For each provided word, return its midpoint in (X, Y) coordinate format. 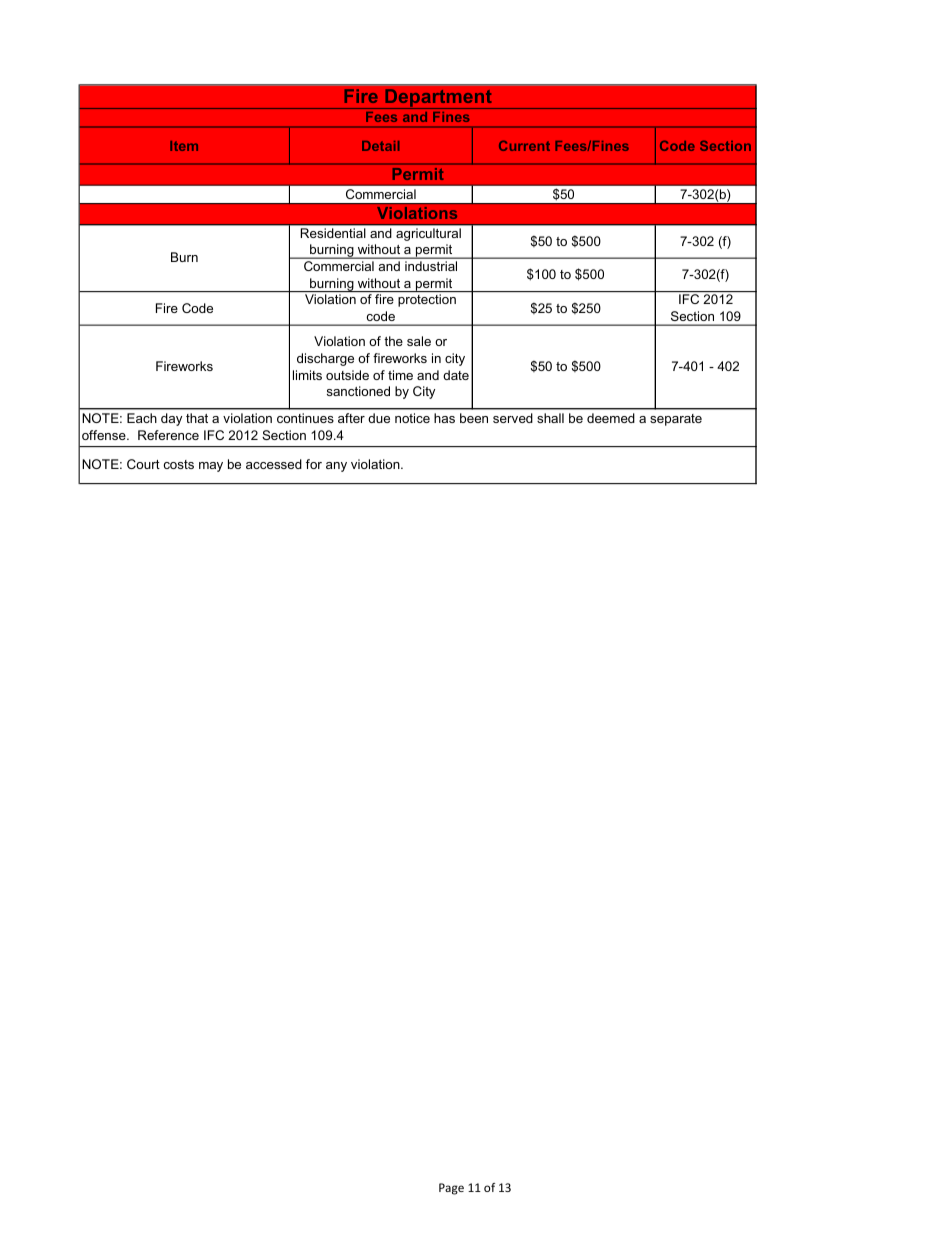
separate (676, 420)
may (211, 467)
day (171, 419)
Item (184, 146)
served (513, 418)
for (314, 464)
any (336, 467)
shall (550, 418)
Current (524, 145)
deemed (611, 418)
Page (451, 1189)
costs (178, 464)
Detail (380, 146)
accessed (274, 464)
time (400, 375)
